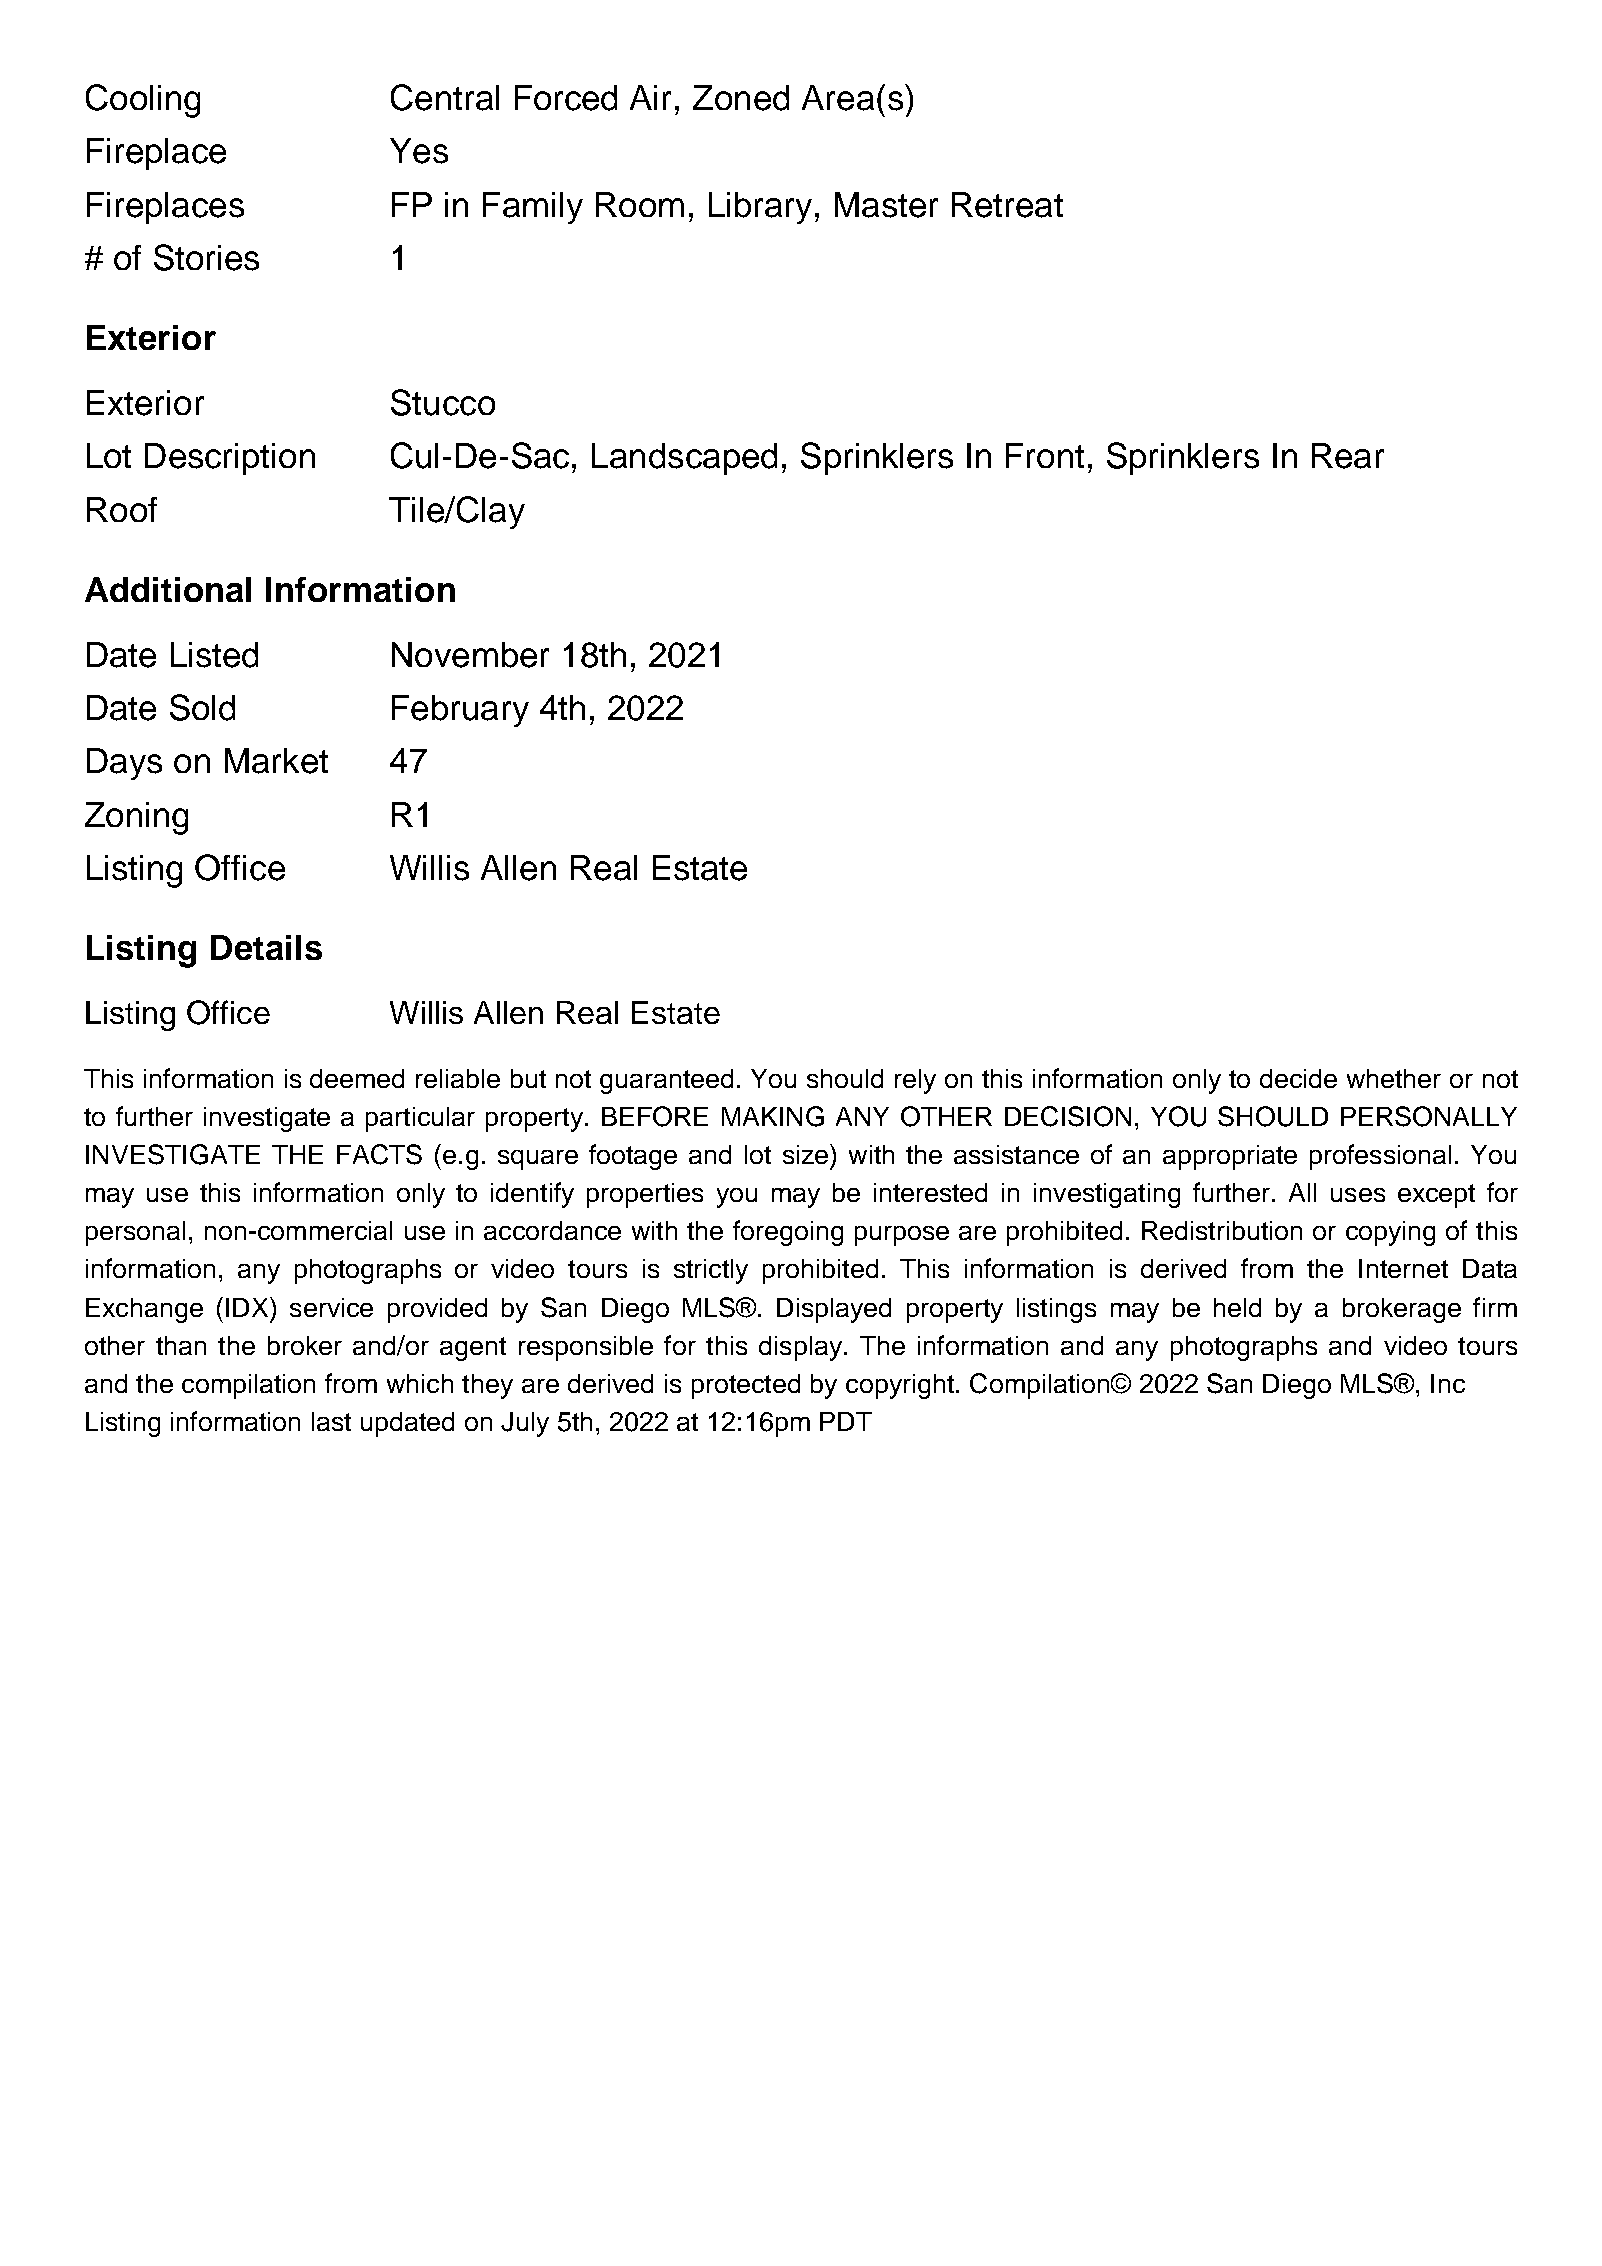 This screenshot has height=2266, width=1602. Describe the element at coordinates (741, 98) in the screenshot. I see `Zoned` at that location.
